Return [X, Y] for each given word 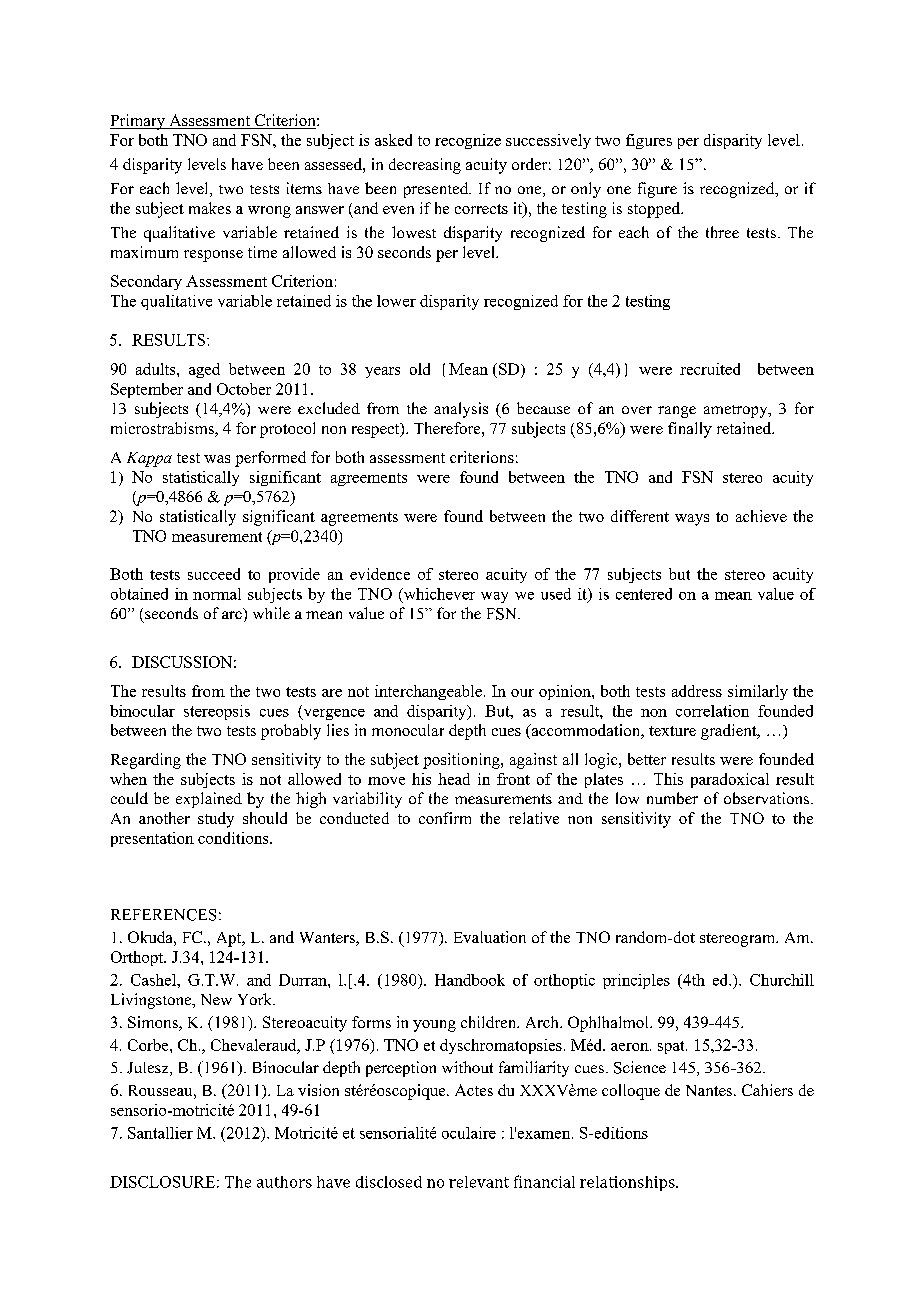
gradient [730, 732]
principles [636, 981]
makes [210, 208]
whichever [438, 595]
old [420, 369]
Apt [230, 939]
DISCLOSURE [162, 1182]
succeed [214, 574]
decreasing [425, 166]
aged [204, 370]
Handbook [470, 980]
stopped [655, 210]
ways [692, 520]
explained [209, 800]
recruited [710, 369]
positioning [462, 761]
